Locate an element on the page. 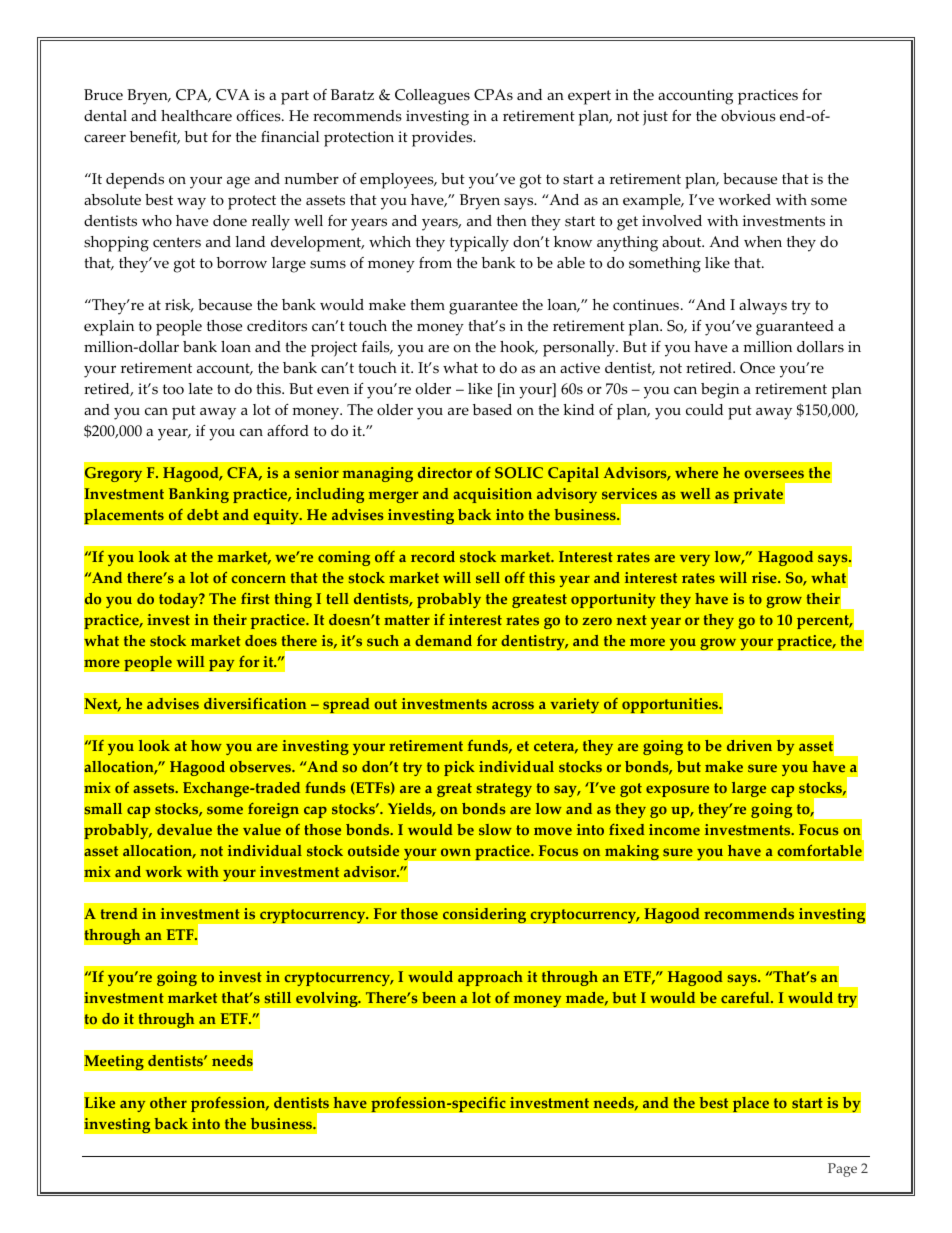 The image size is (952, 1233). trend is located at coordinates (119, 914).
